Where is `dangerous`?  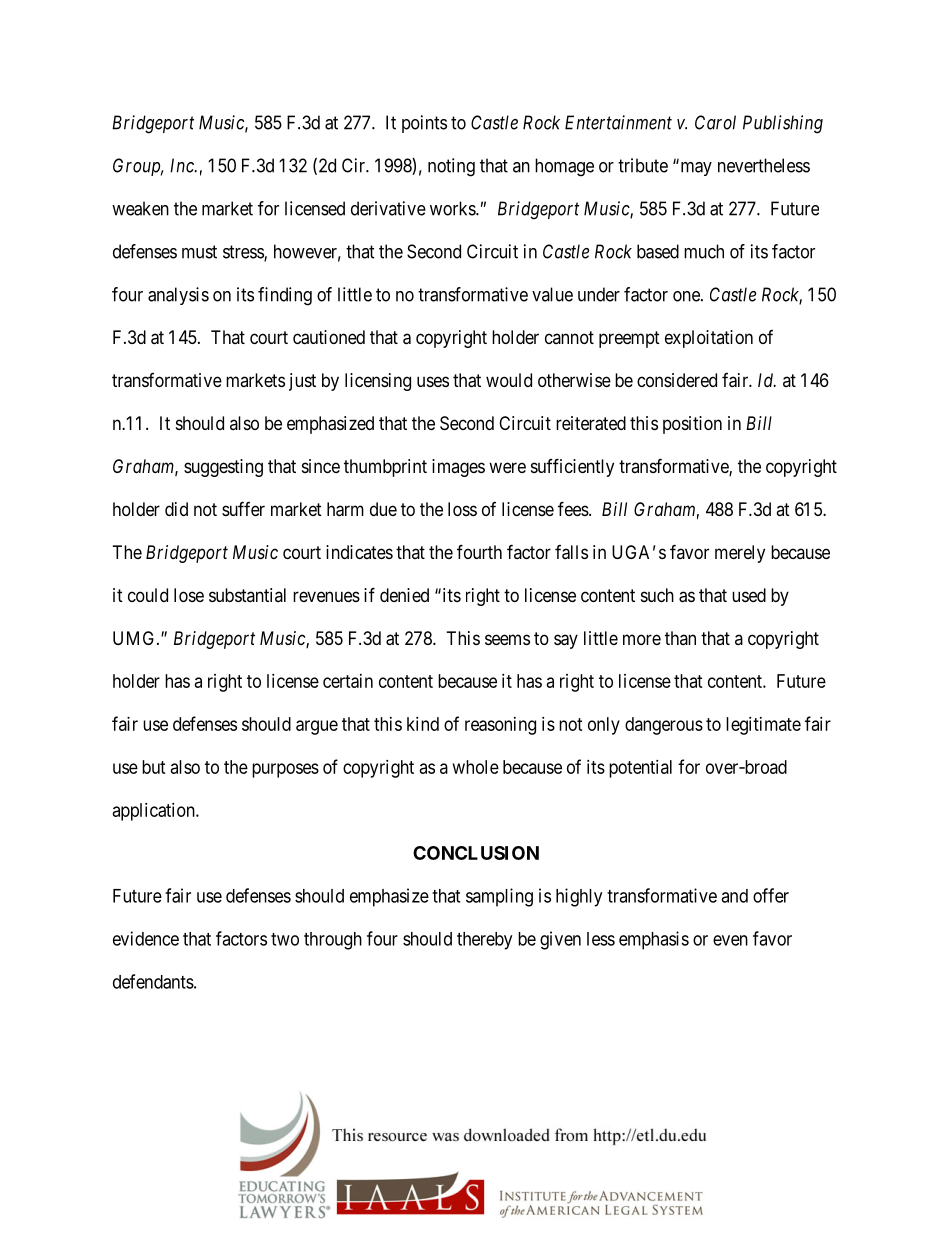 dangerous is located at coordinates (664, 726).
